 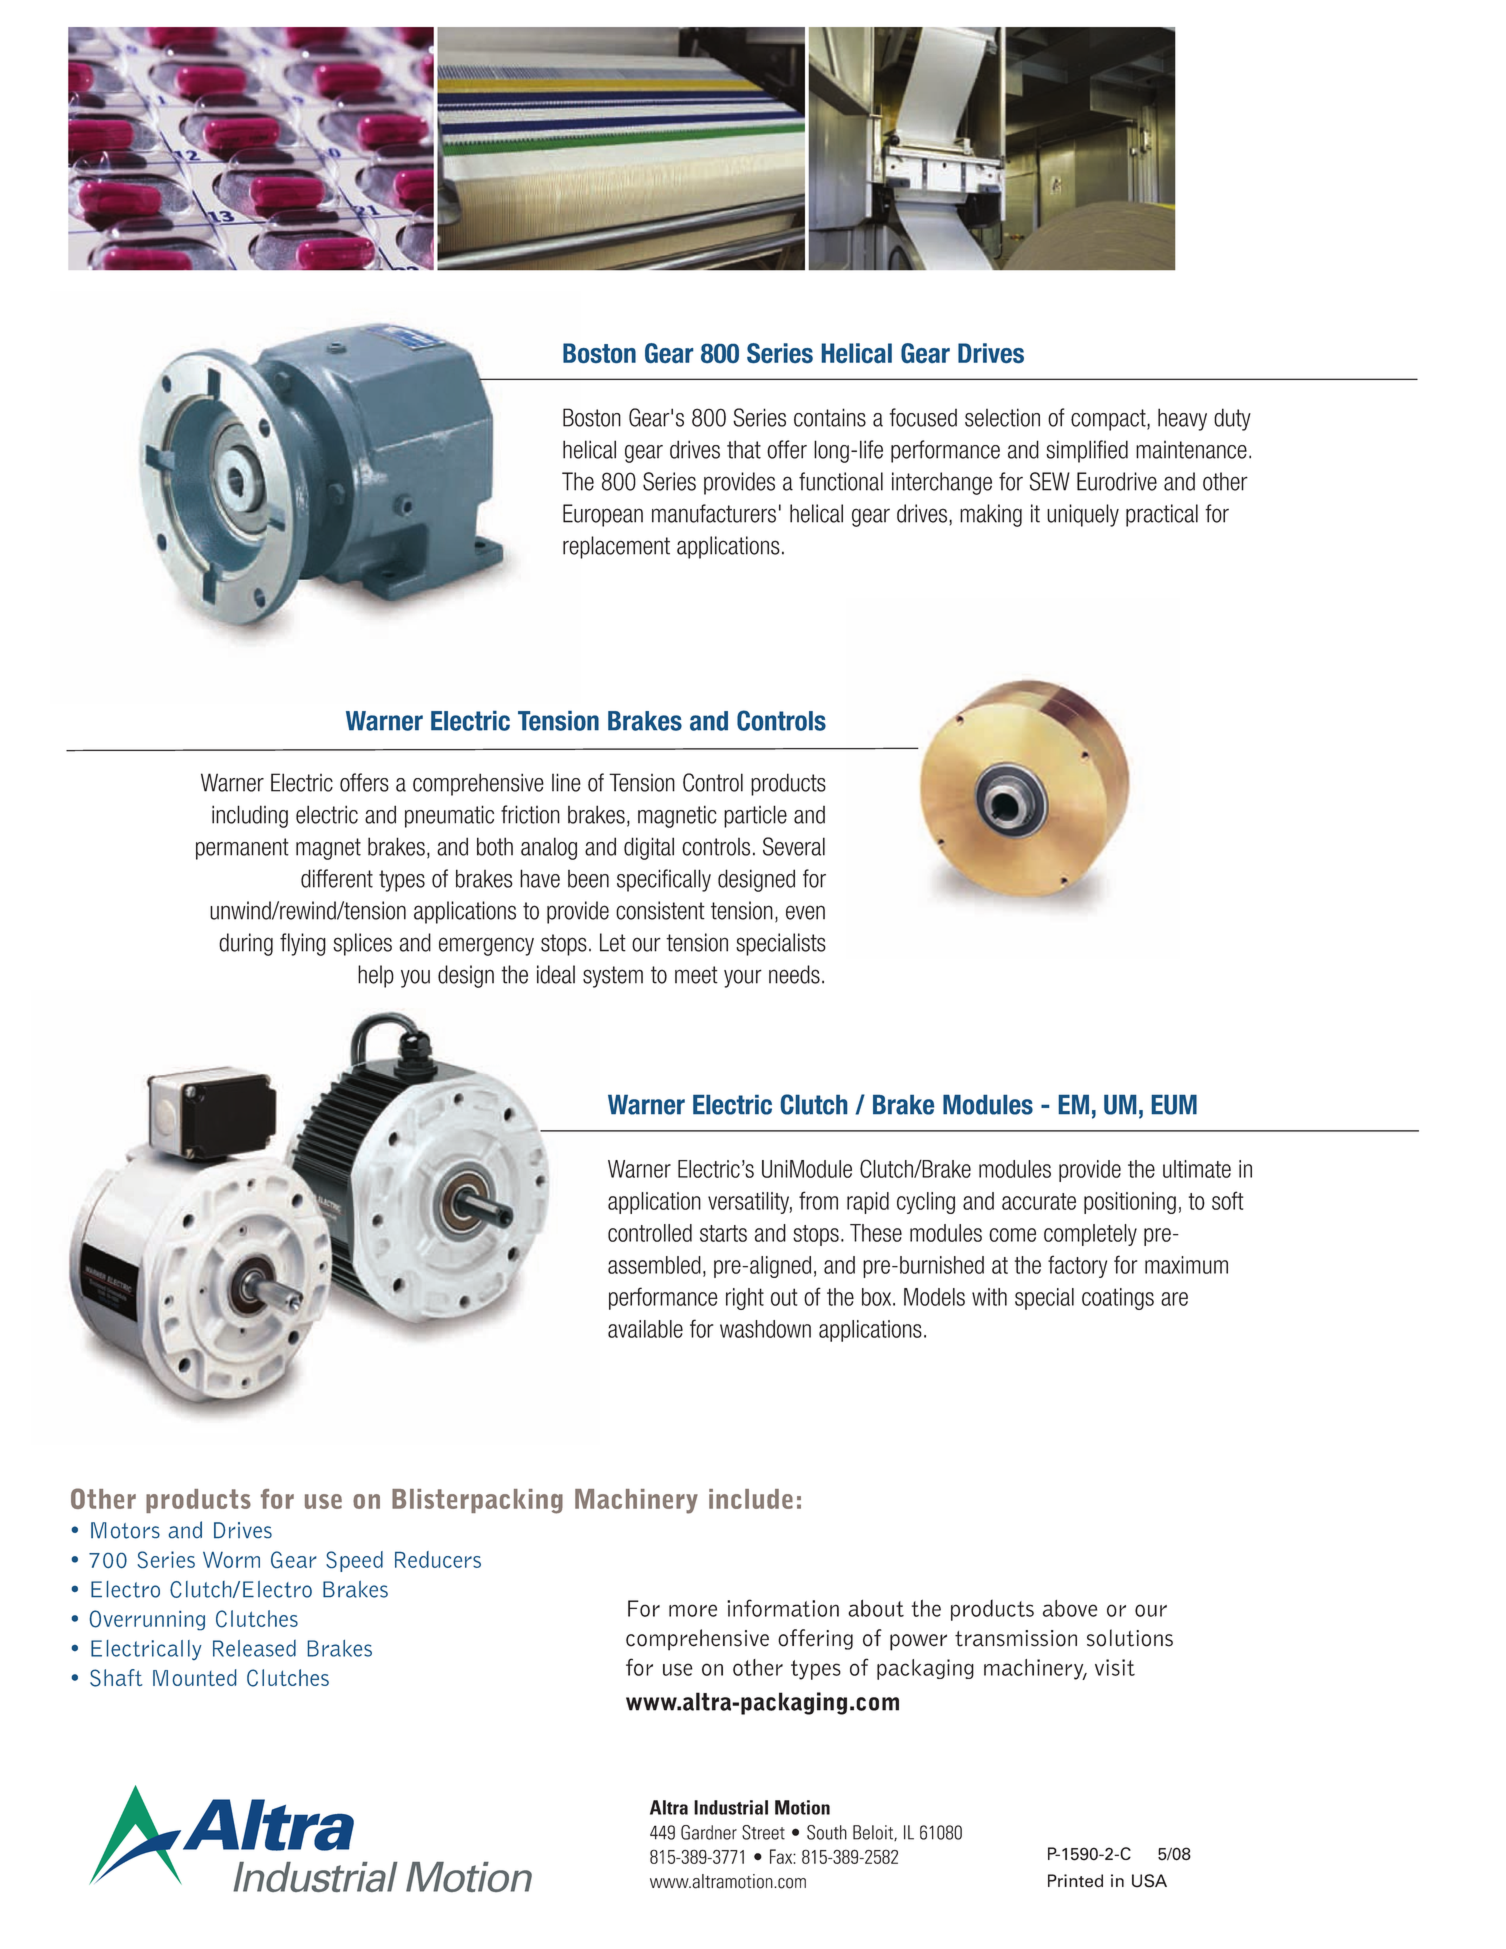 I want to click on simplified, so click(x=1087, y=451).
